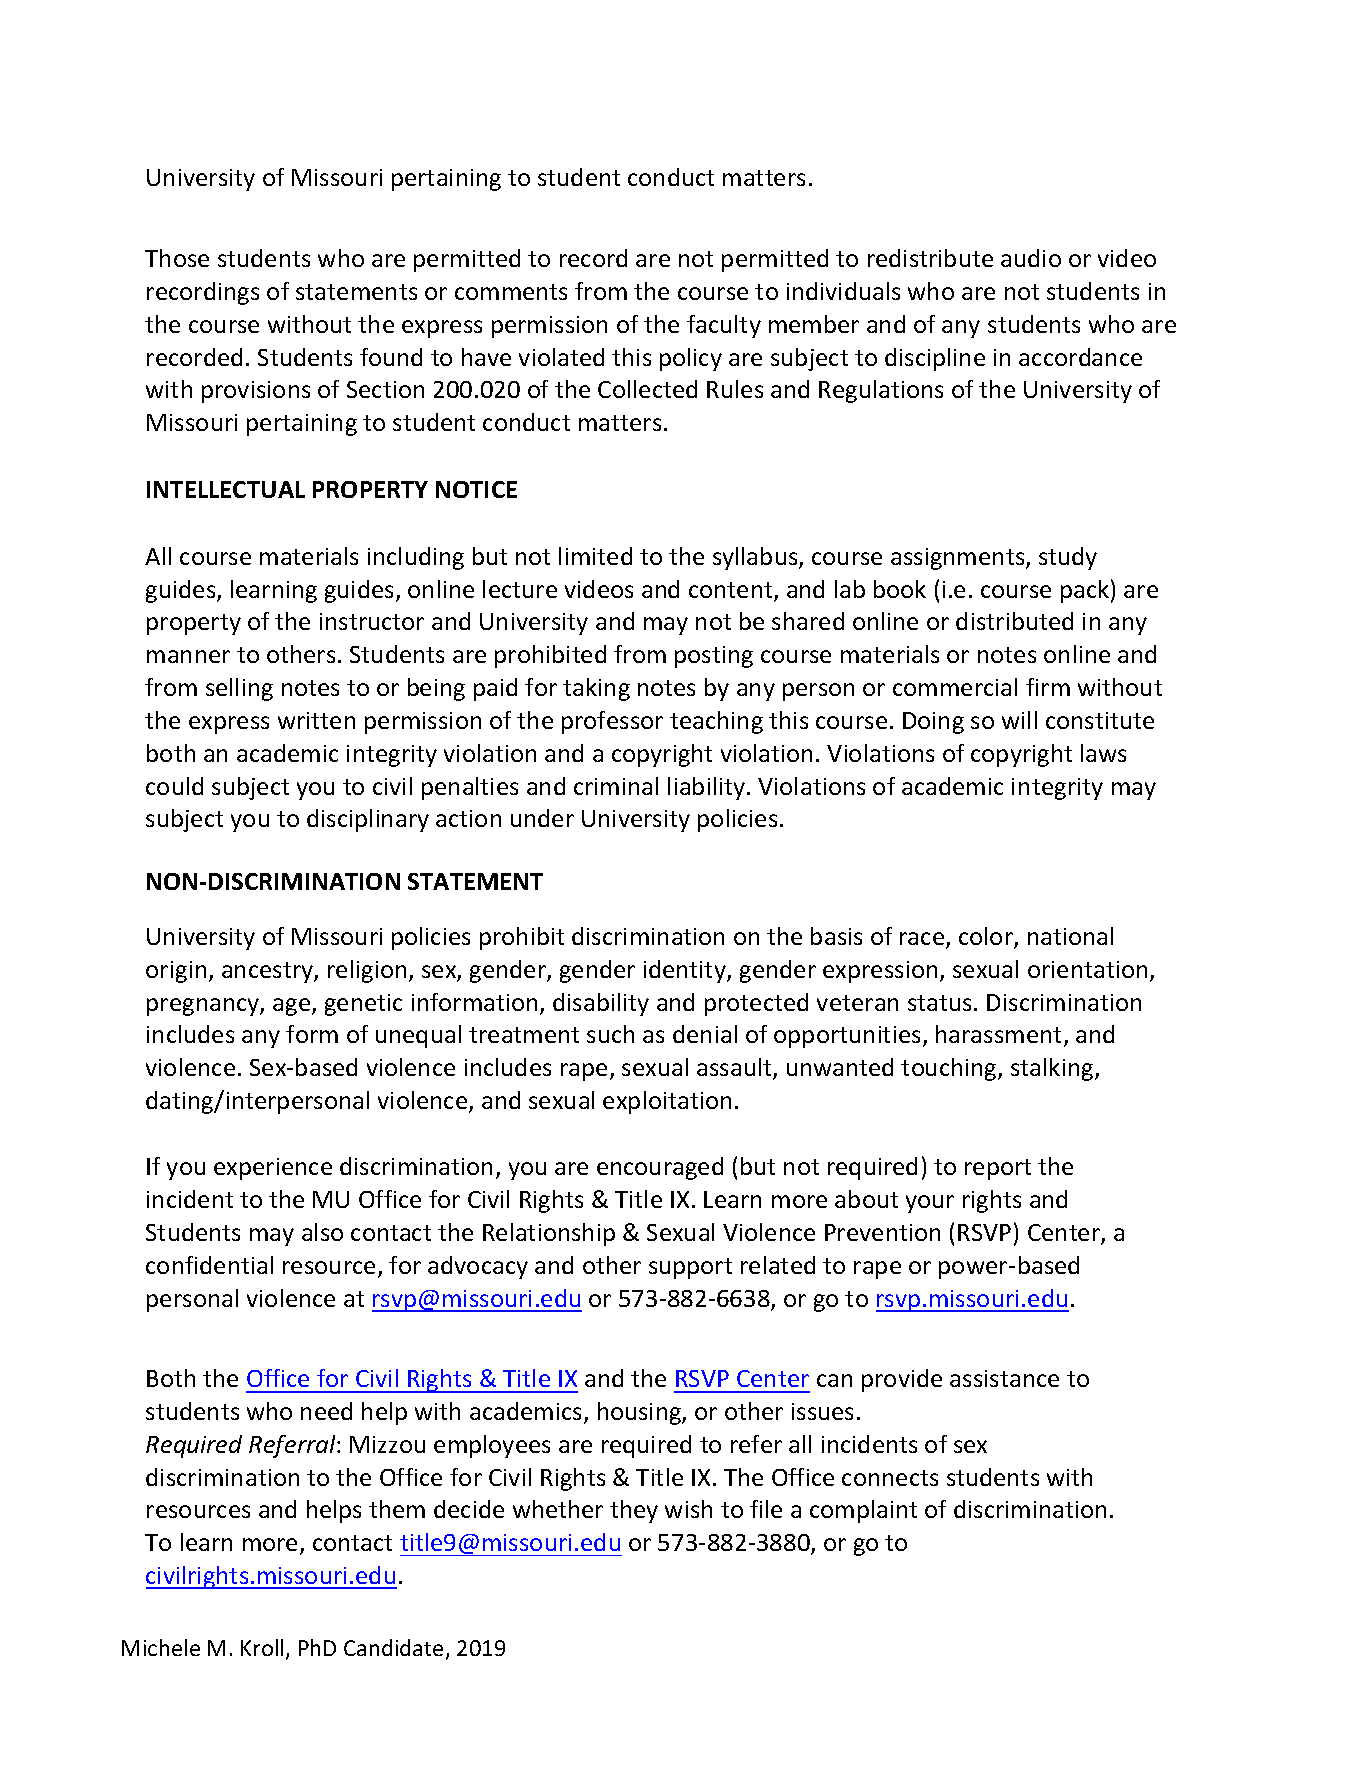 Image resolution: width=1370 pixels, height=1774 pixels. Describe the element at coordinates (634, 1511) in the document. I see `they` at that location.
